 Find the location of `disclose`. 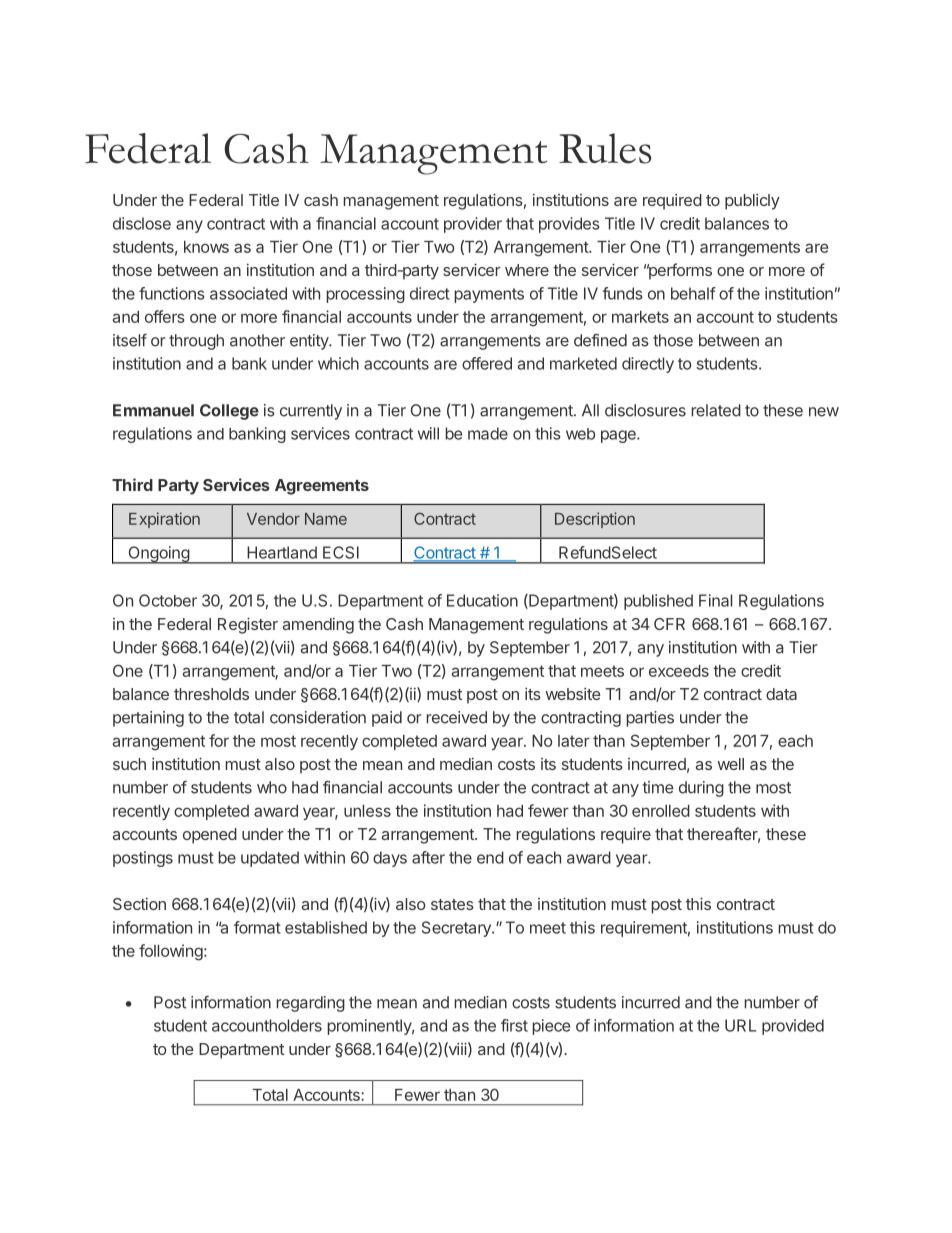

disclose is located at coordinates (142, 223).
